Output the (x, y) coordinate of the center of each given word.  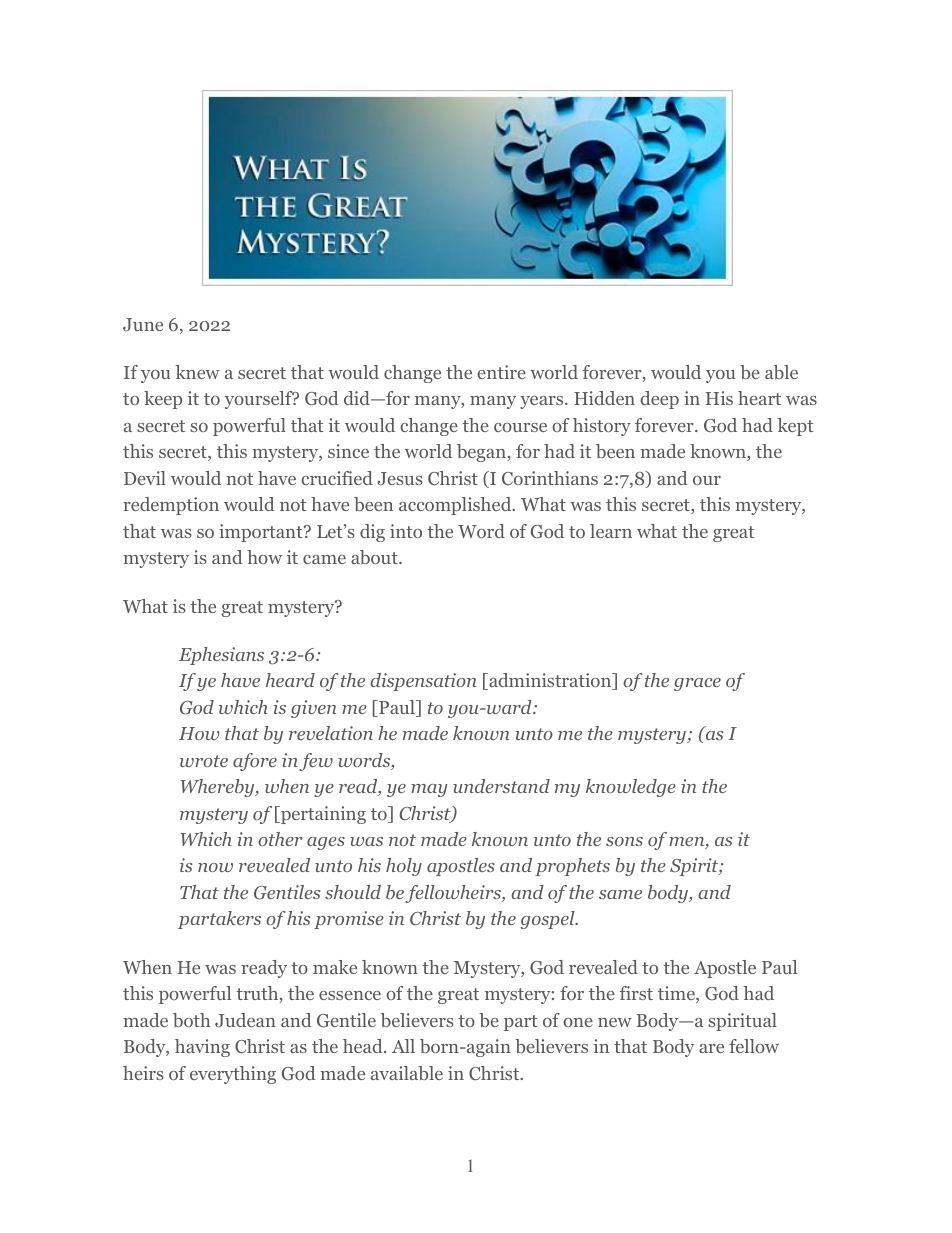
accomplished (456, 506)
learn (611, 531)
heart (759, 398)
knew (198, 372)
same (620, 894)
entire (501, 372)
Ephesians (221, 656)
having (202, 1048)
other (280, 839)
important (262, 533)
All (403, 1046)
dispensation (423, 682)
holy (404, 867)
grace (697, 684)
